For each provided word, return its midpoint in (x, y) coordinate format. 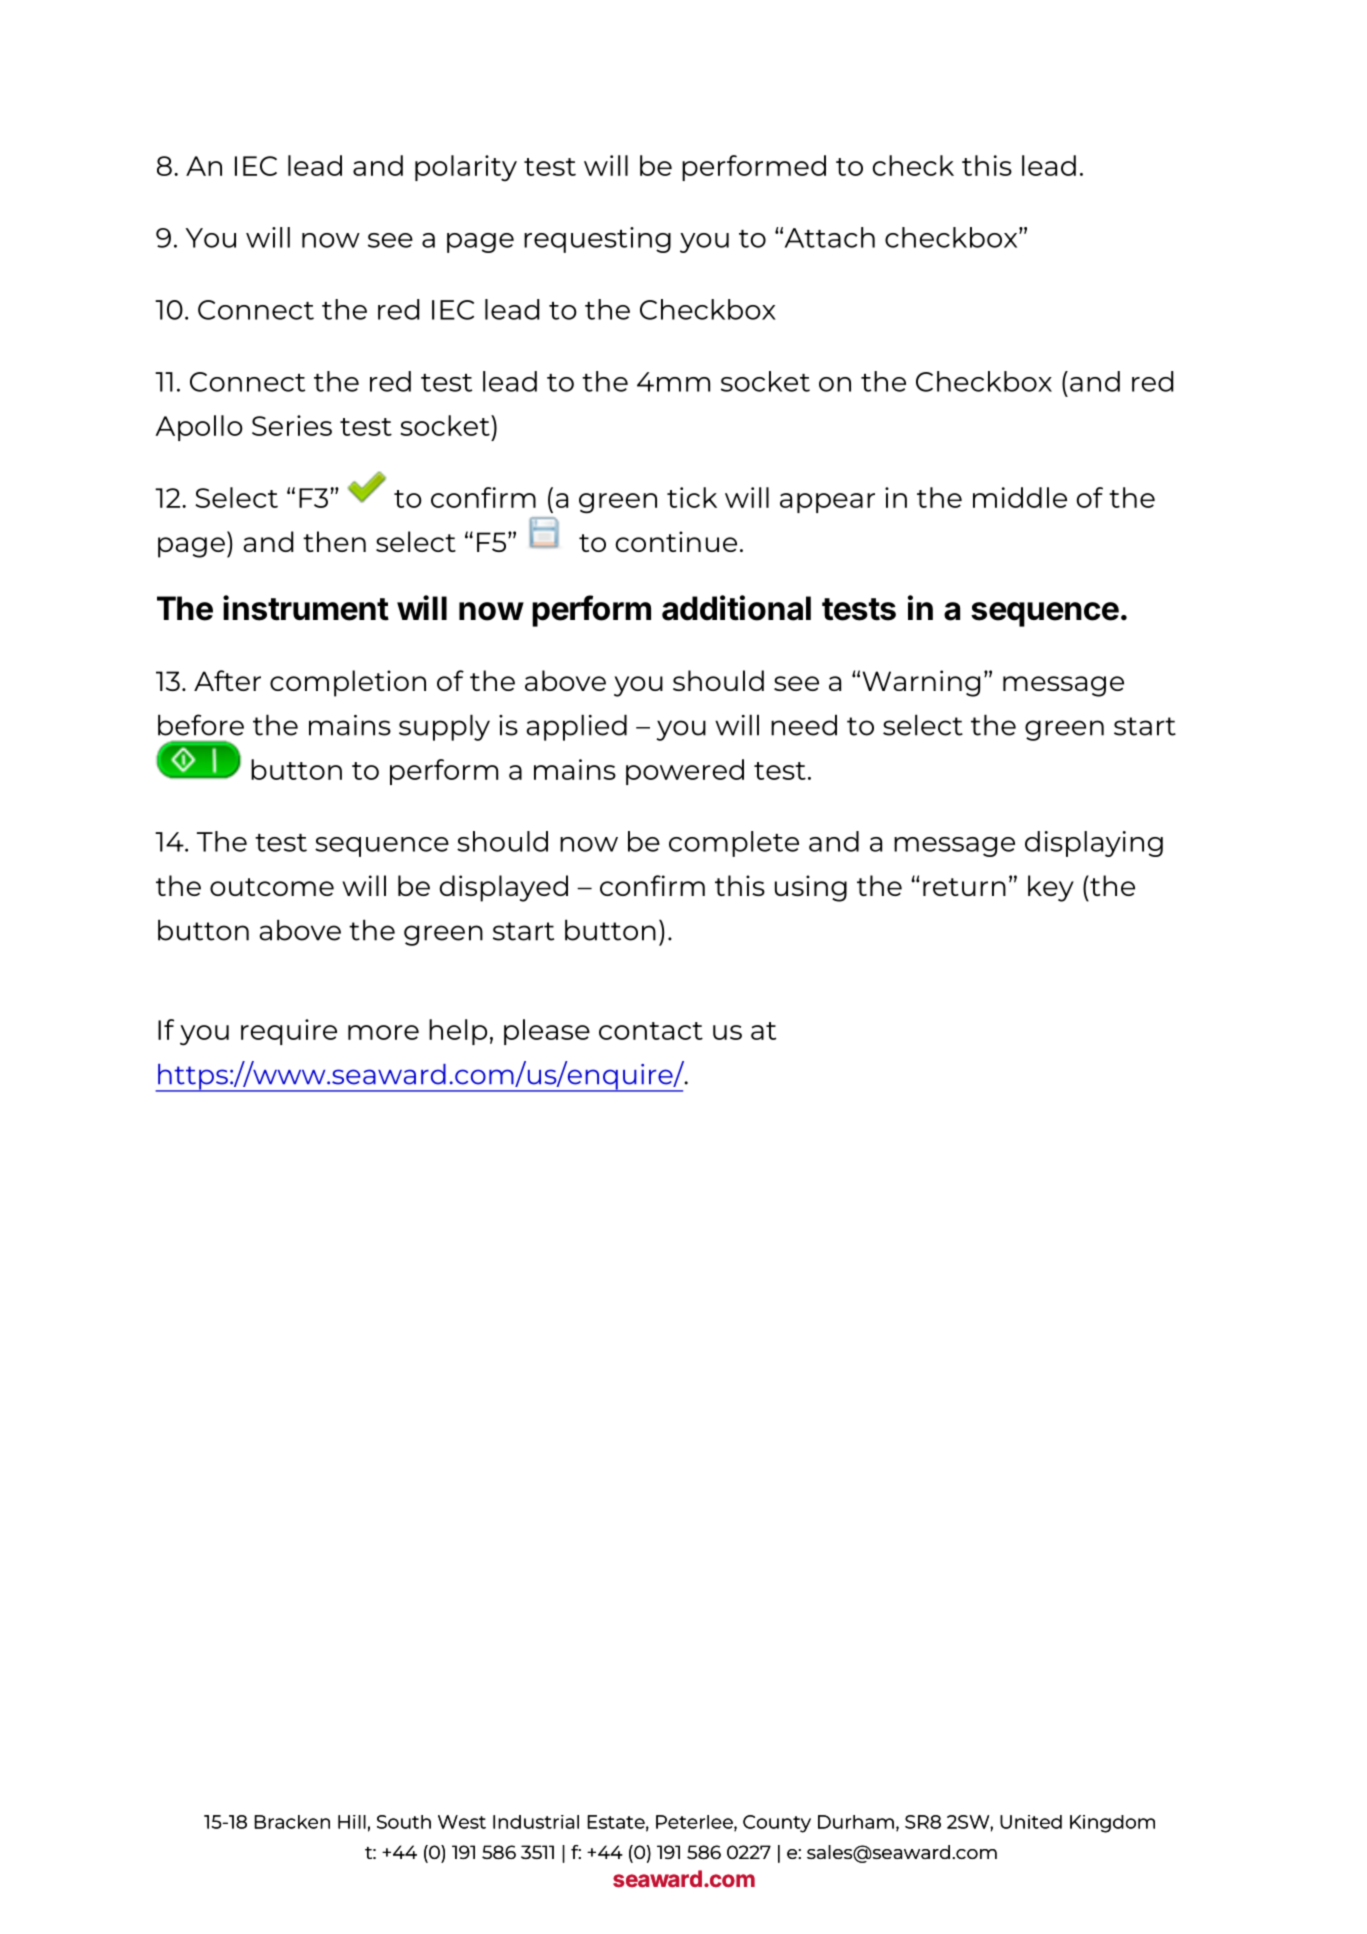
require (289, 1032)
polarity (466, 168)
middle (1020, 497)
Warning (921, 683)
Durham (856, 1822)
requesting (597, 240)
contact (651, 1031)
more (383, 1032)
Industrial (536, 1822)
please (547, 1032)
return (964, 887)
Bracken (292, 1822)
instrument (306, 608)
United (1031, 1822)
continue (676, 541)
